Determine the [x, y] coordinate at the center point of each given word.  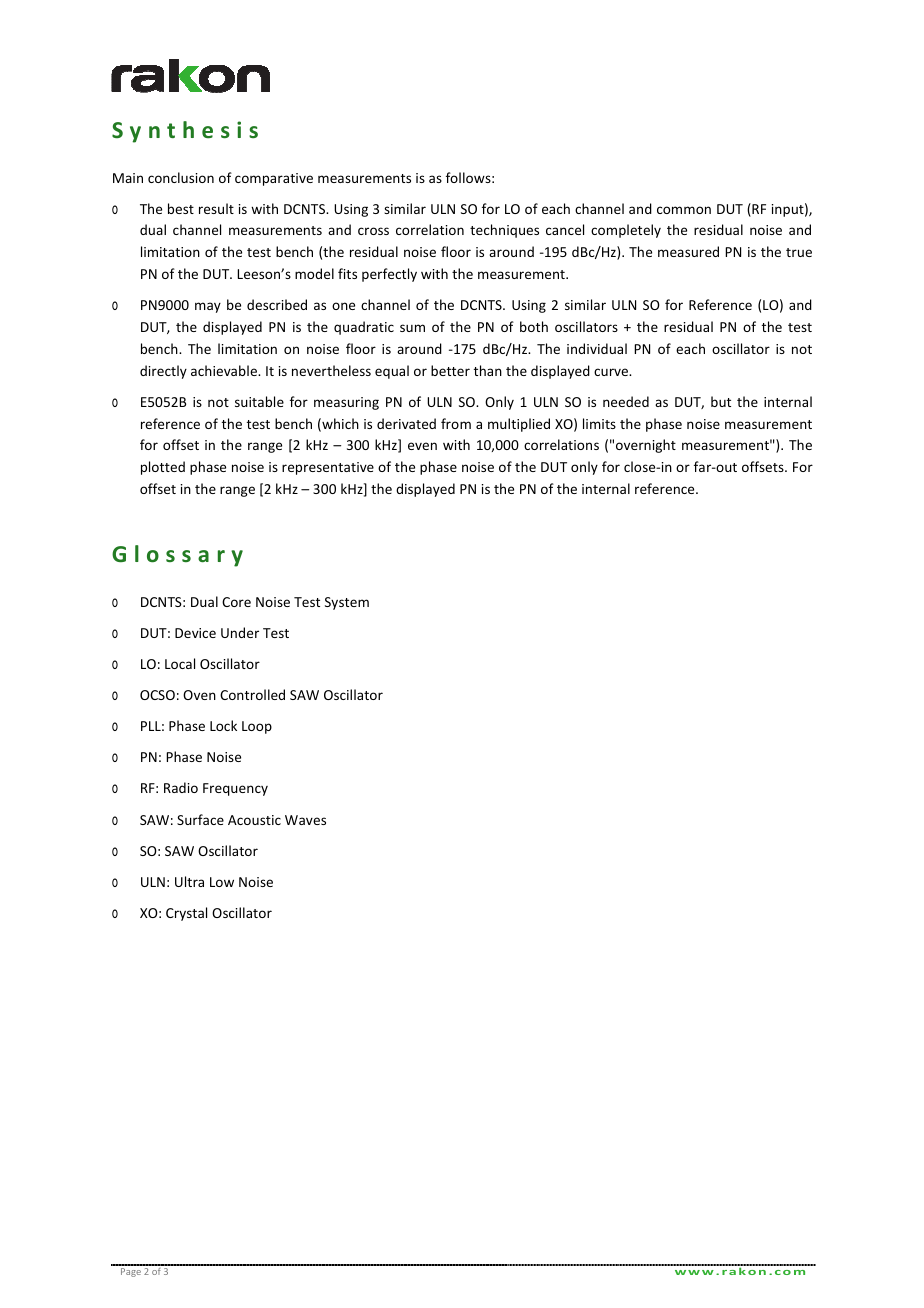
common [684, 210]
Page [131, 1272]
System [347, 603]
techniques [504, 231]
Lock [223, 725]
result [216, 208]
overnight [646, 446]
